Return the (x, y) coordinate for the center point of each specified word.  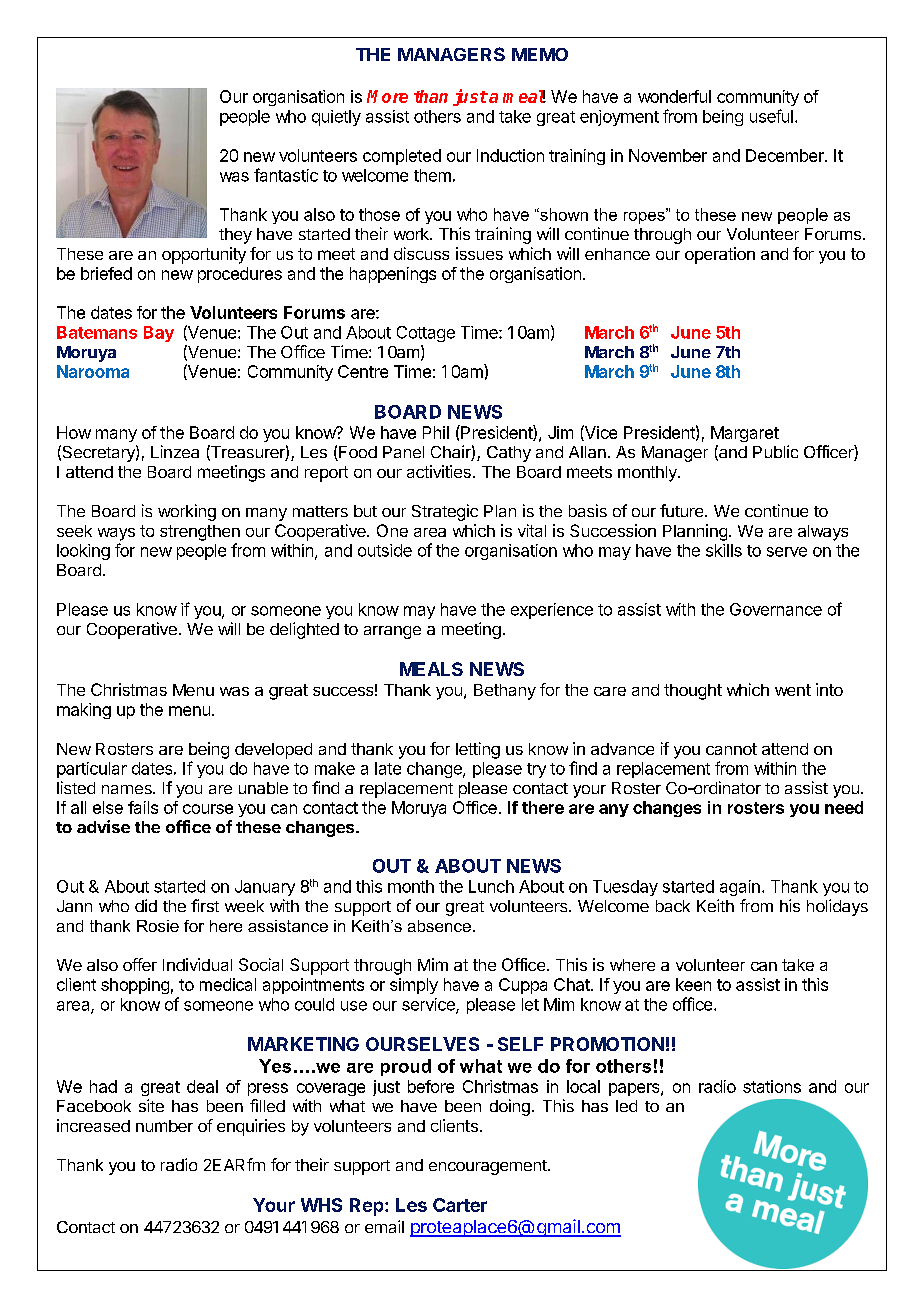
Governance (776, 609)
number (164, 1126)
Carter (460, 1205)
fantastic (286, 175)
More (387, 96)
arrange (392, 632)
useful (771, 116)
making (84, 711)
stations (772, 1086)
